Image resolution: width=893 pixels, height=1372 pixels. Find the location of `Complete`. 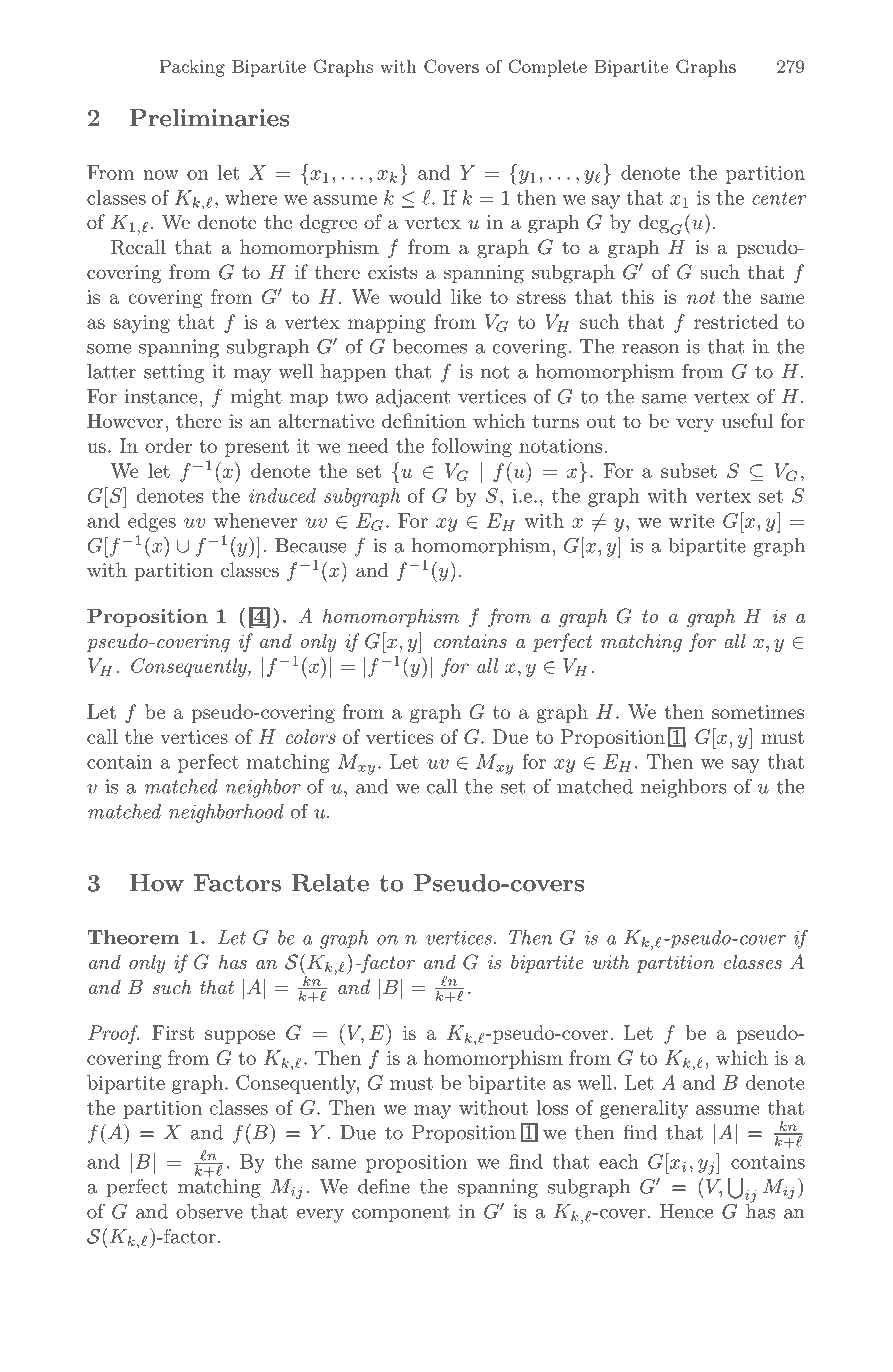

Complete is located at coordinates (548, 68).
